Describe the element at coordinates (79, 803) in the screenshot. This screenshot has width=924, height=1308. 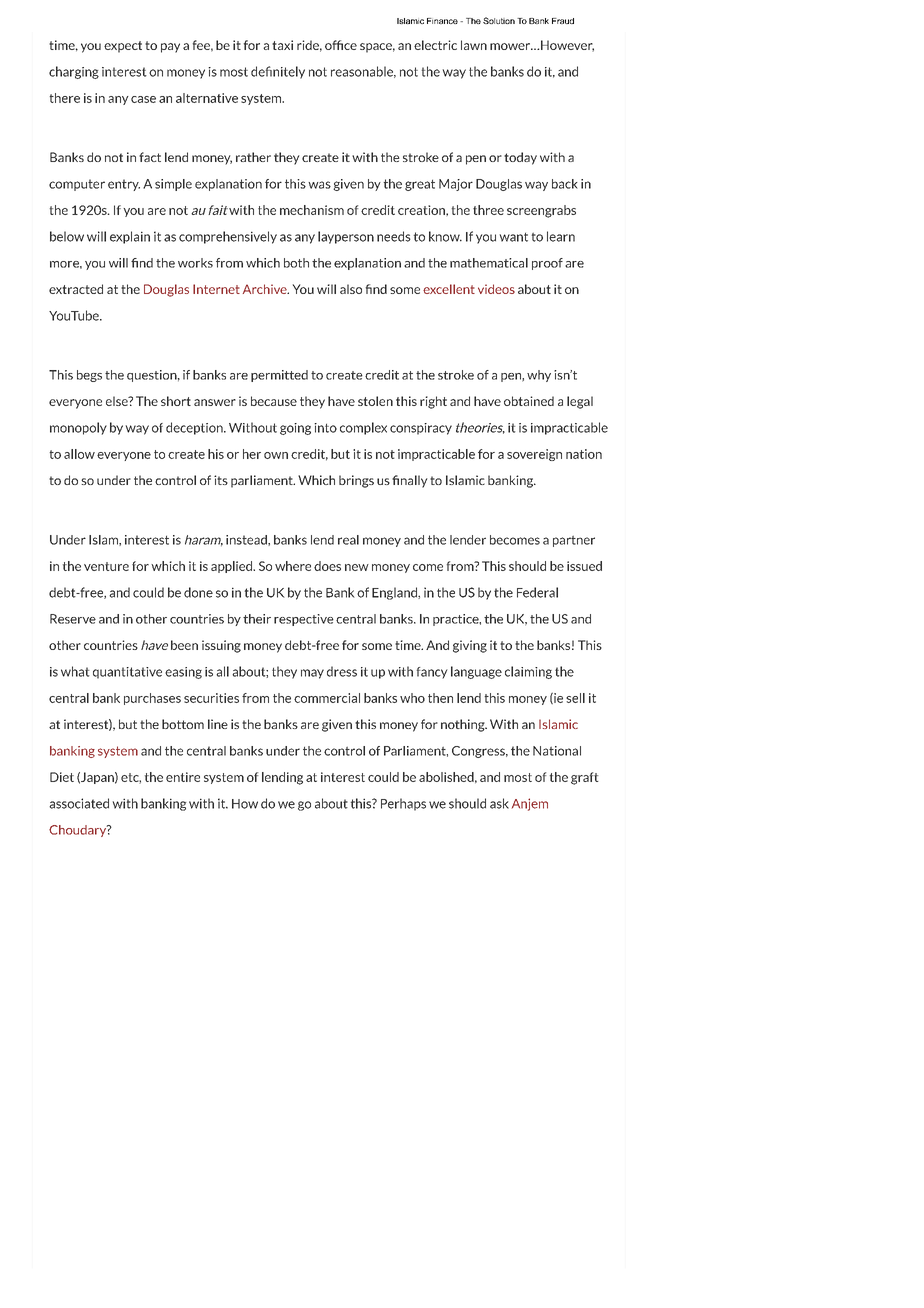
I see `associated` at that location.
